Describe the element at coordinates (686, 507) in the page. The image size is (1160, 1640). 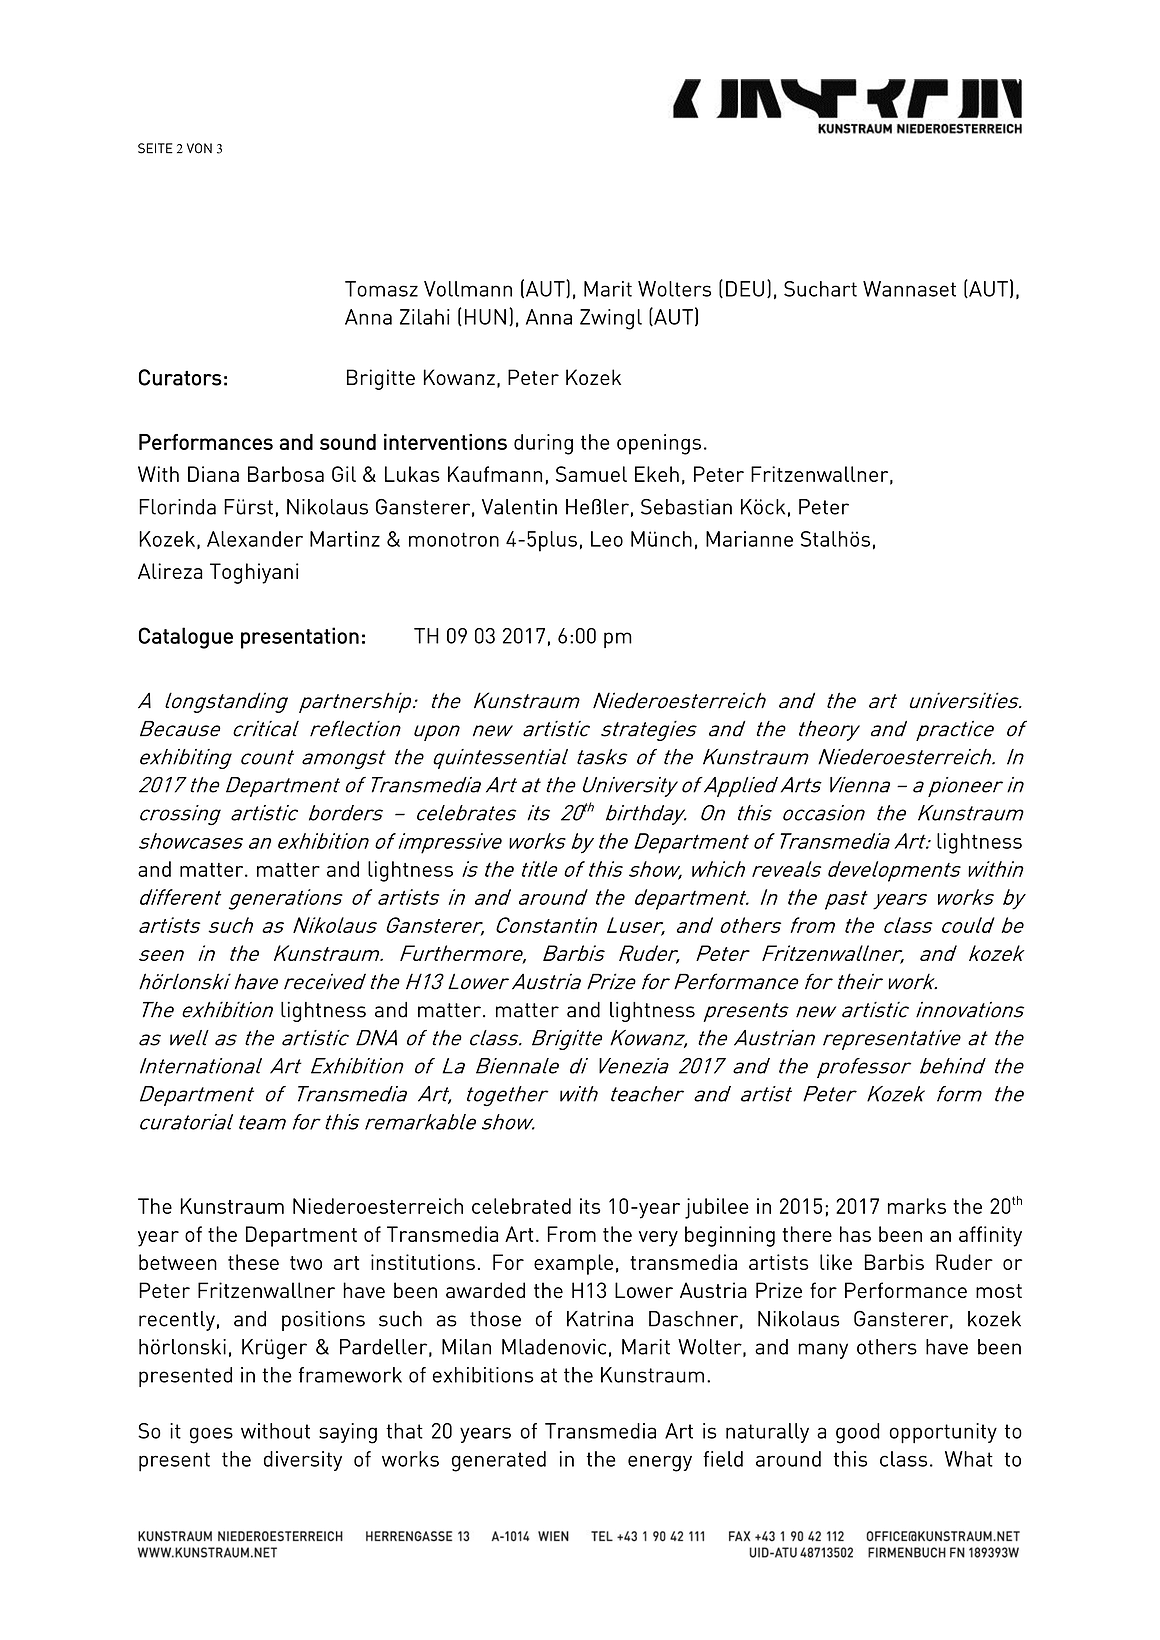
I see `Sebastian` at that location.
